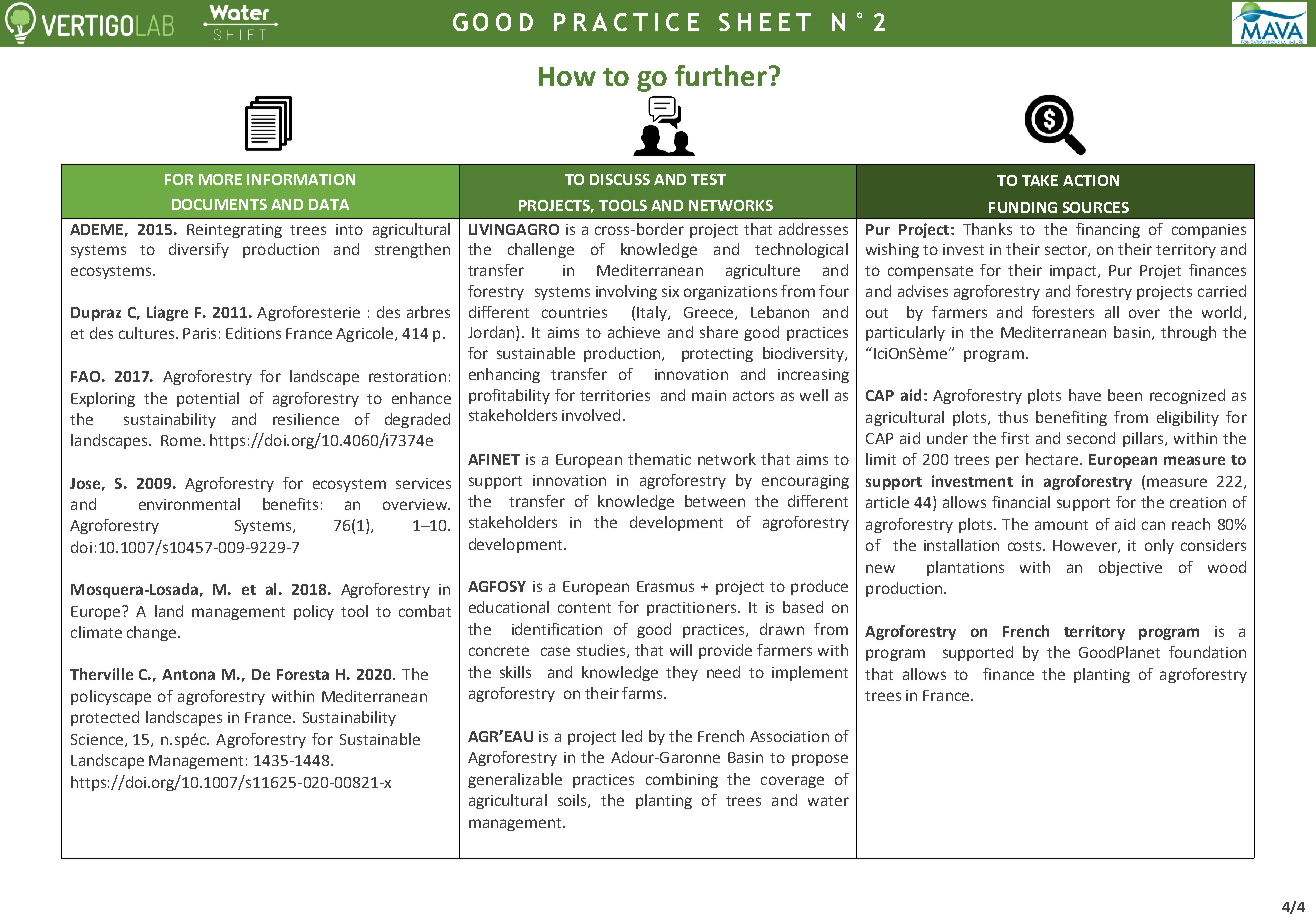  Describe the element at coordinates (1130, 568) in the screenshot. I see `objective` at that location.
